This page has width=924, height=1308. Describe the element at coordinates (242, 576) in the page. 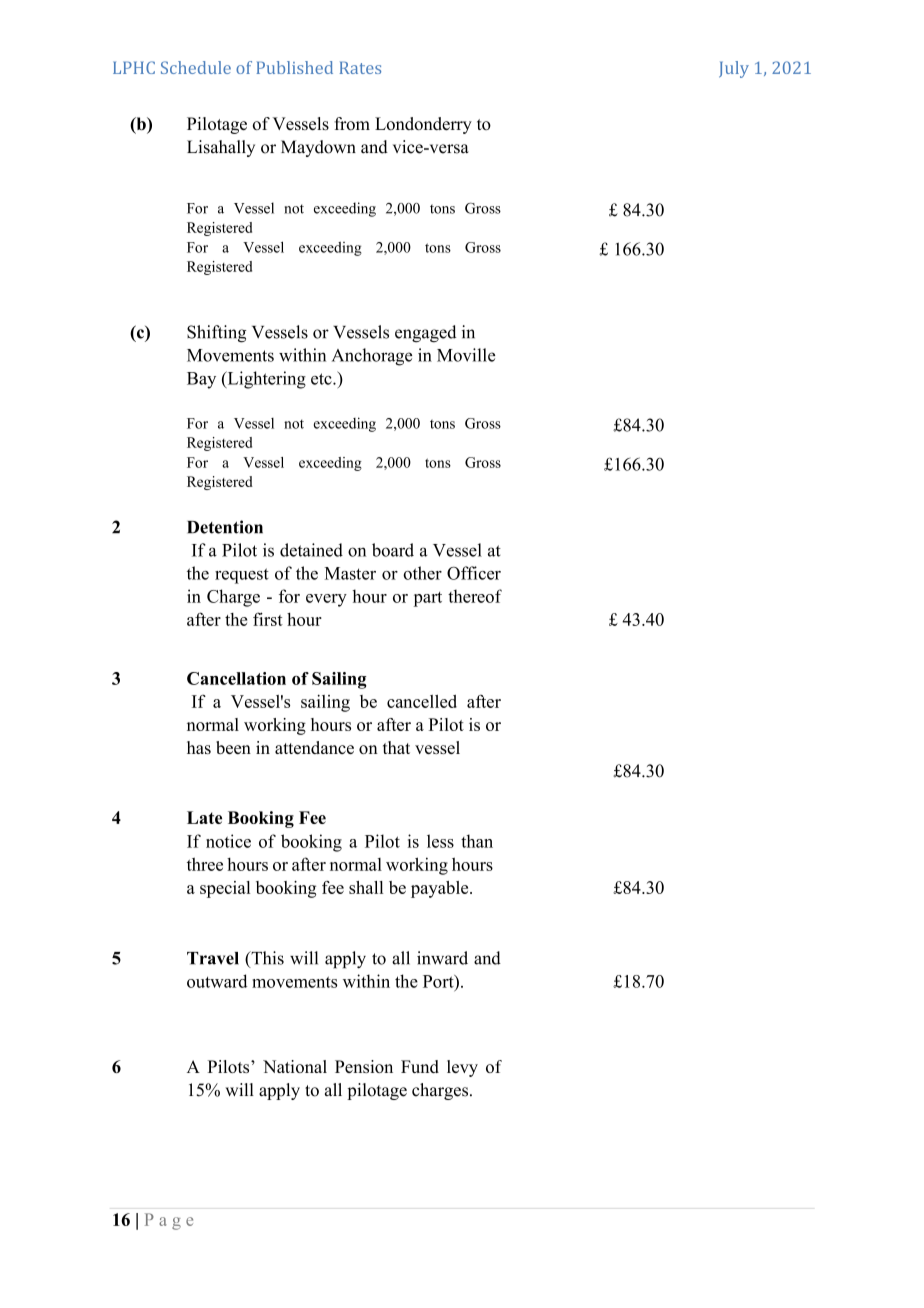

I see `request` at that location.
